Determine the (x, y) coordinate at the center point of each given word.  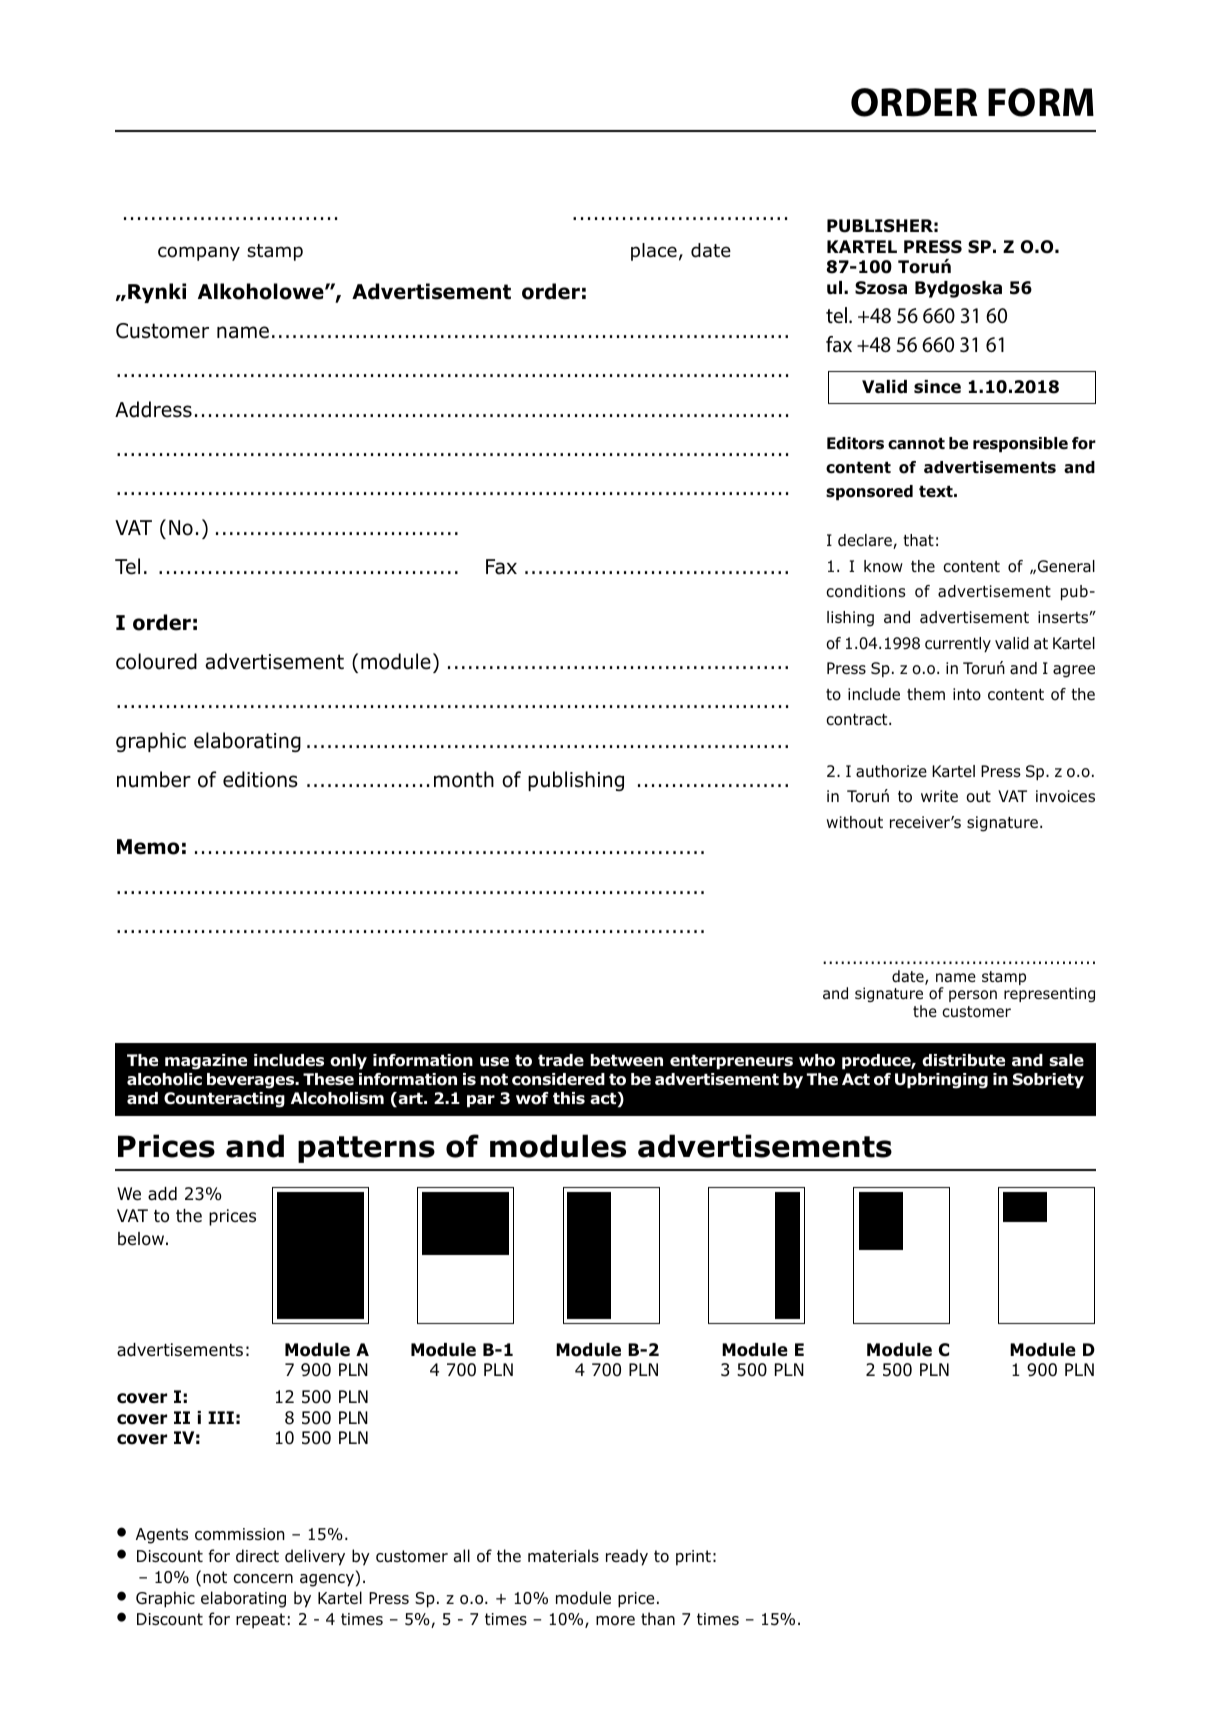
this (569, 1098)
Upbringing (941, 1081)
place (654, 252)
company (199, 253)
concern (263, 1579)
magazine (206, 1062)
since (937, 387)
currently (958, 644)
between (627, 1060)
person (973, 996)
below (141, 1239)
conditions (866, 591)
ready (627, 1557)
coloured (156, 661)
